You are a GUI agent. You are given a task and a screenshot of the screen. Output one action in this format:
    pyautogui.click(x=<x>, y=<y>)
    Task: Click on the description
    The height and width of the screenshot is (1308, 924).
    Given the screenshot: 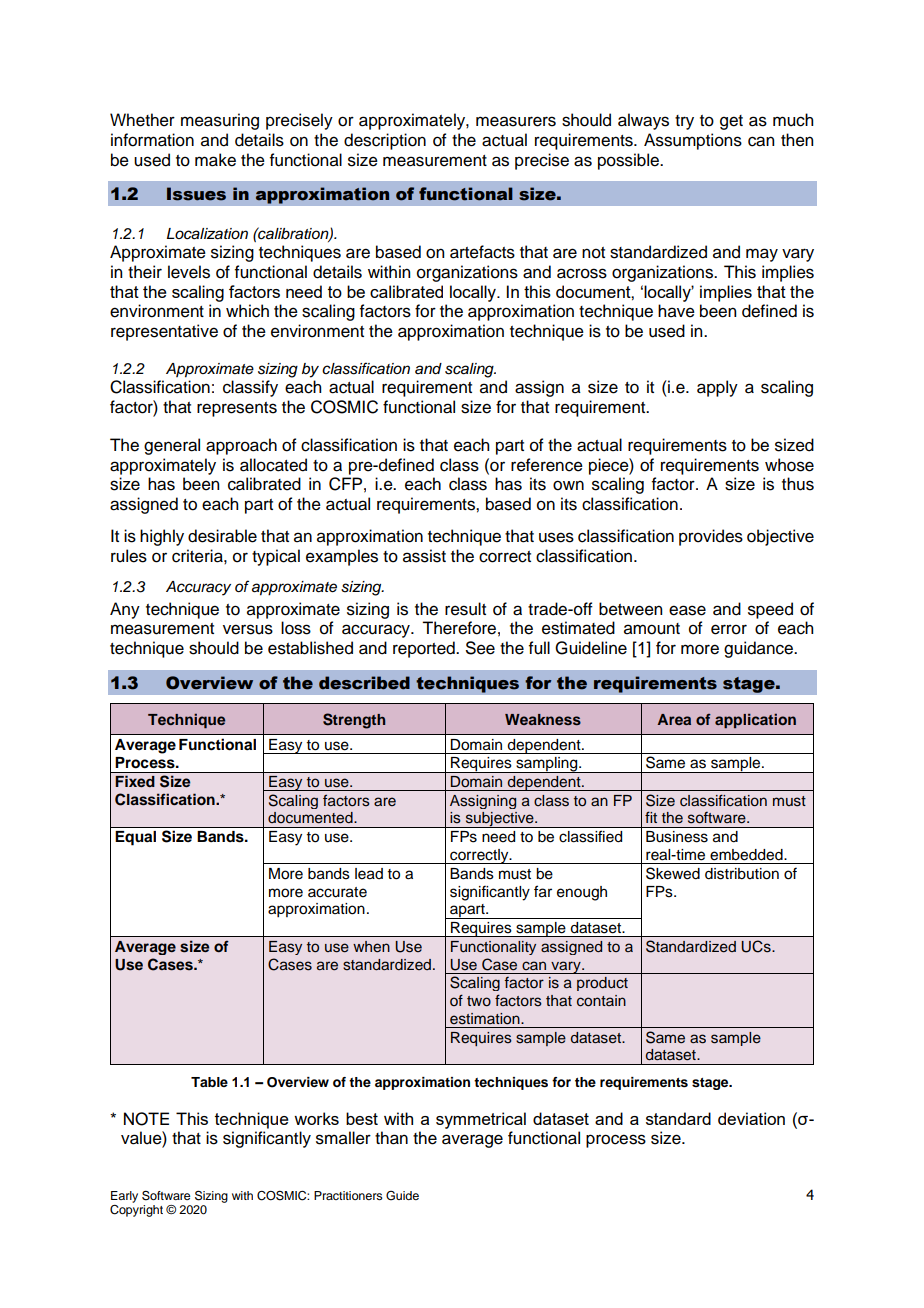 What is the action you would take?
    pyautogui.click(x=385, y=141)
